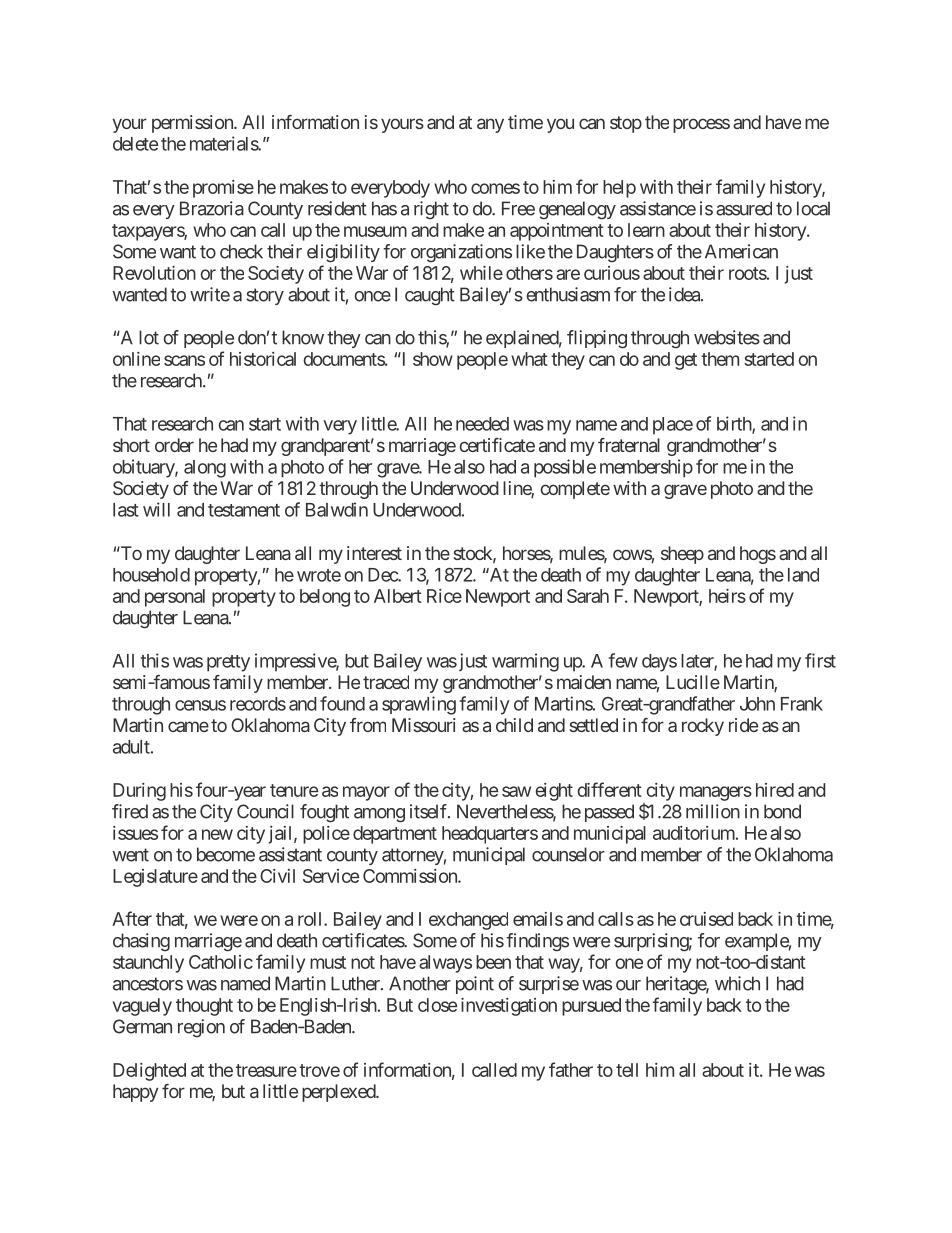  What do you see at coordinates (744, 208) in the screenshot?
I see `assured` at bounding box center [744, 208].
